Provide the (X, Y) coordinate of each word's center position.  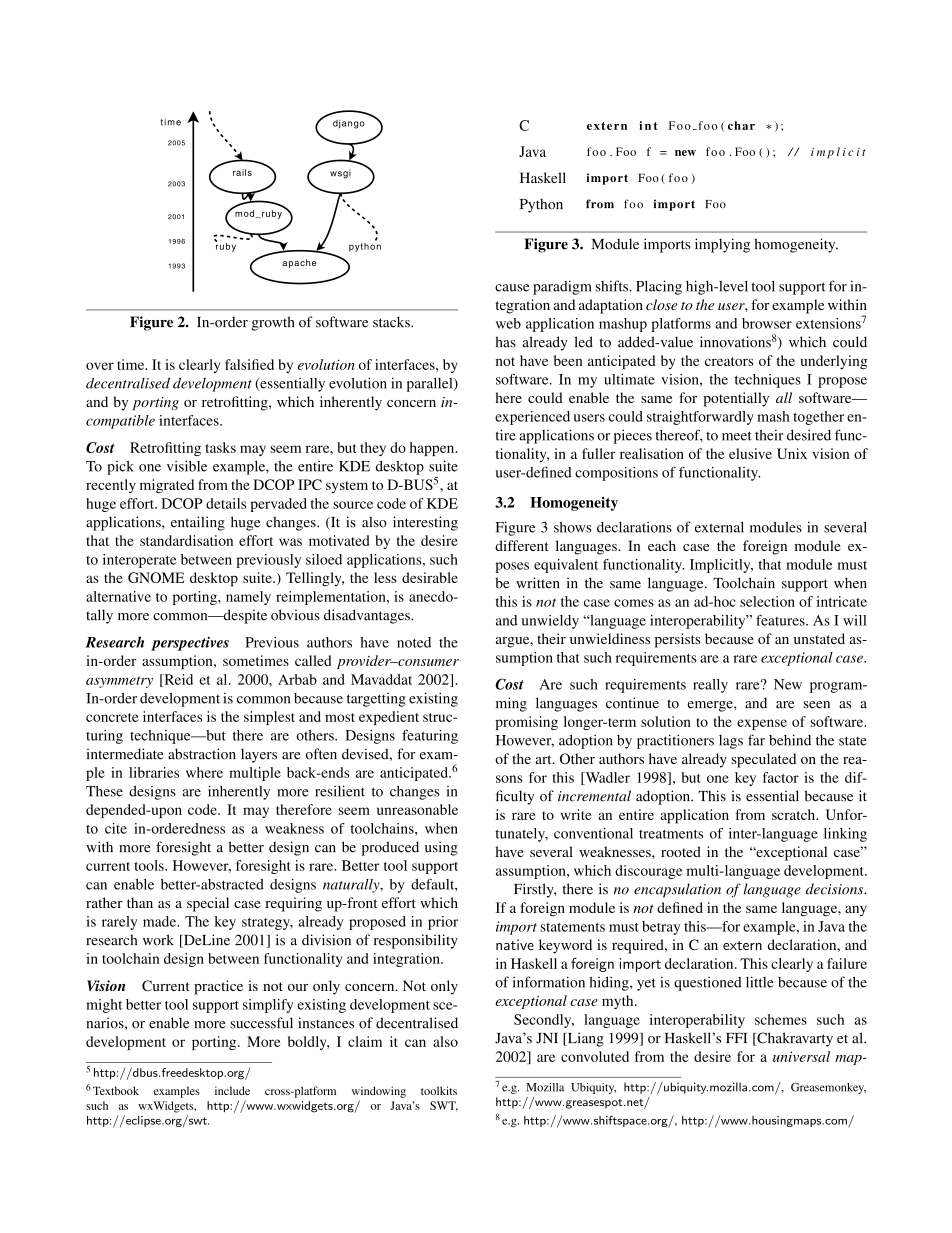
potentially (736, 399)
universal (801, 1056)
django (349, 124)
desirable (430, 577)
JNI (547, 1038)
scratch (795, 814)
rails (242, 172)
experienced (532, 418)
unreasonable (417, 809)
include (232, 1090)
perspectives (190, 644)
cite (116, 828)
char (741, 125)
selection (767, 601)
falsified (249, 364)
